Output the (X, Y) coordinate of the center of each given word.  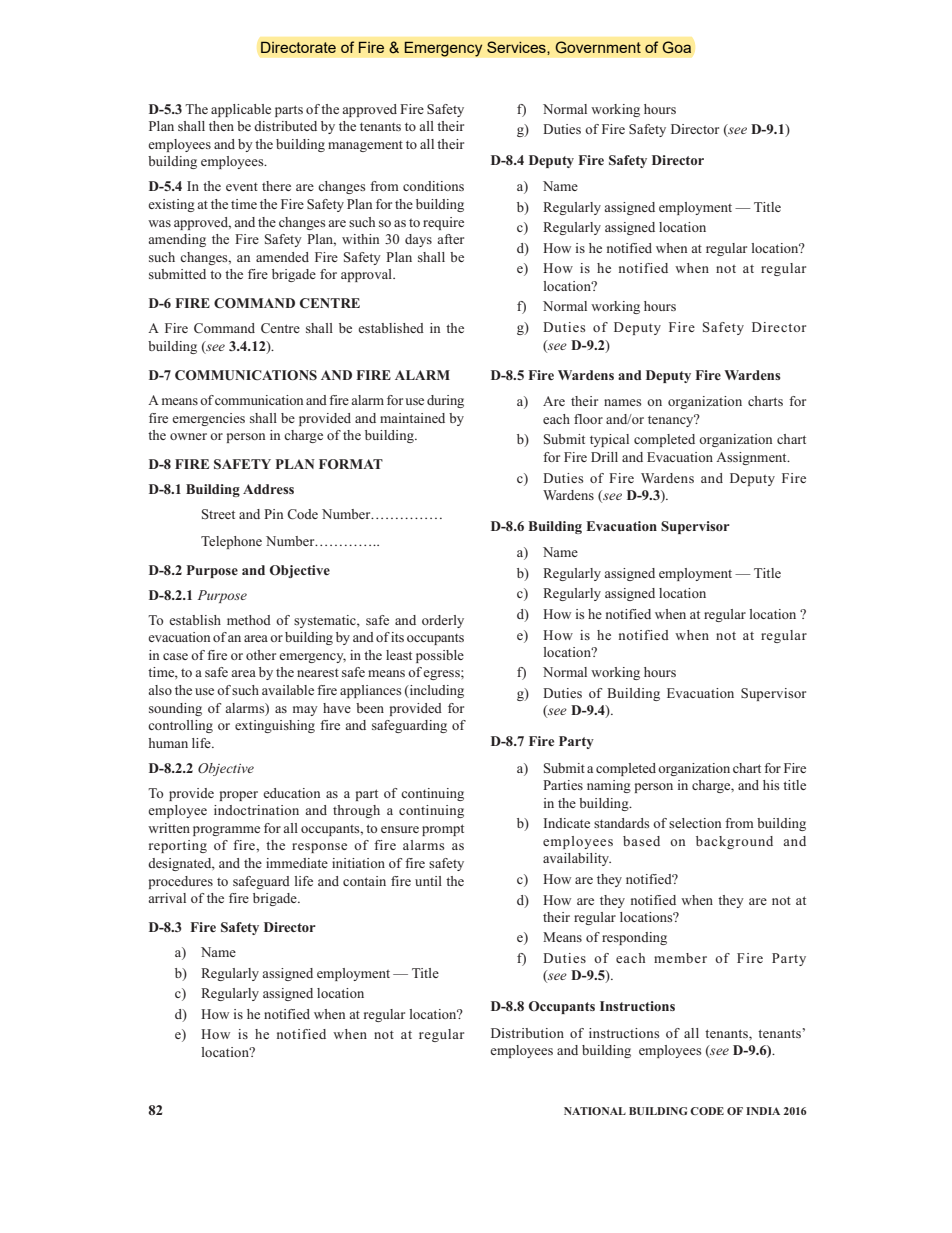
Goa (676, 47)
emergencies (208, 419)
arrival (167, 898)
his (771, 785)
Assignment (752, 458)
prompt (443, 830)
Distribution (527, 1033)
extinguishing (275, 726)
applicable (241, 110)
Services (517, 47)
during (445, 401)
